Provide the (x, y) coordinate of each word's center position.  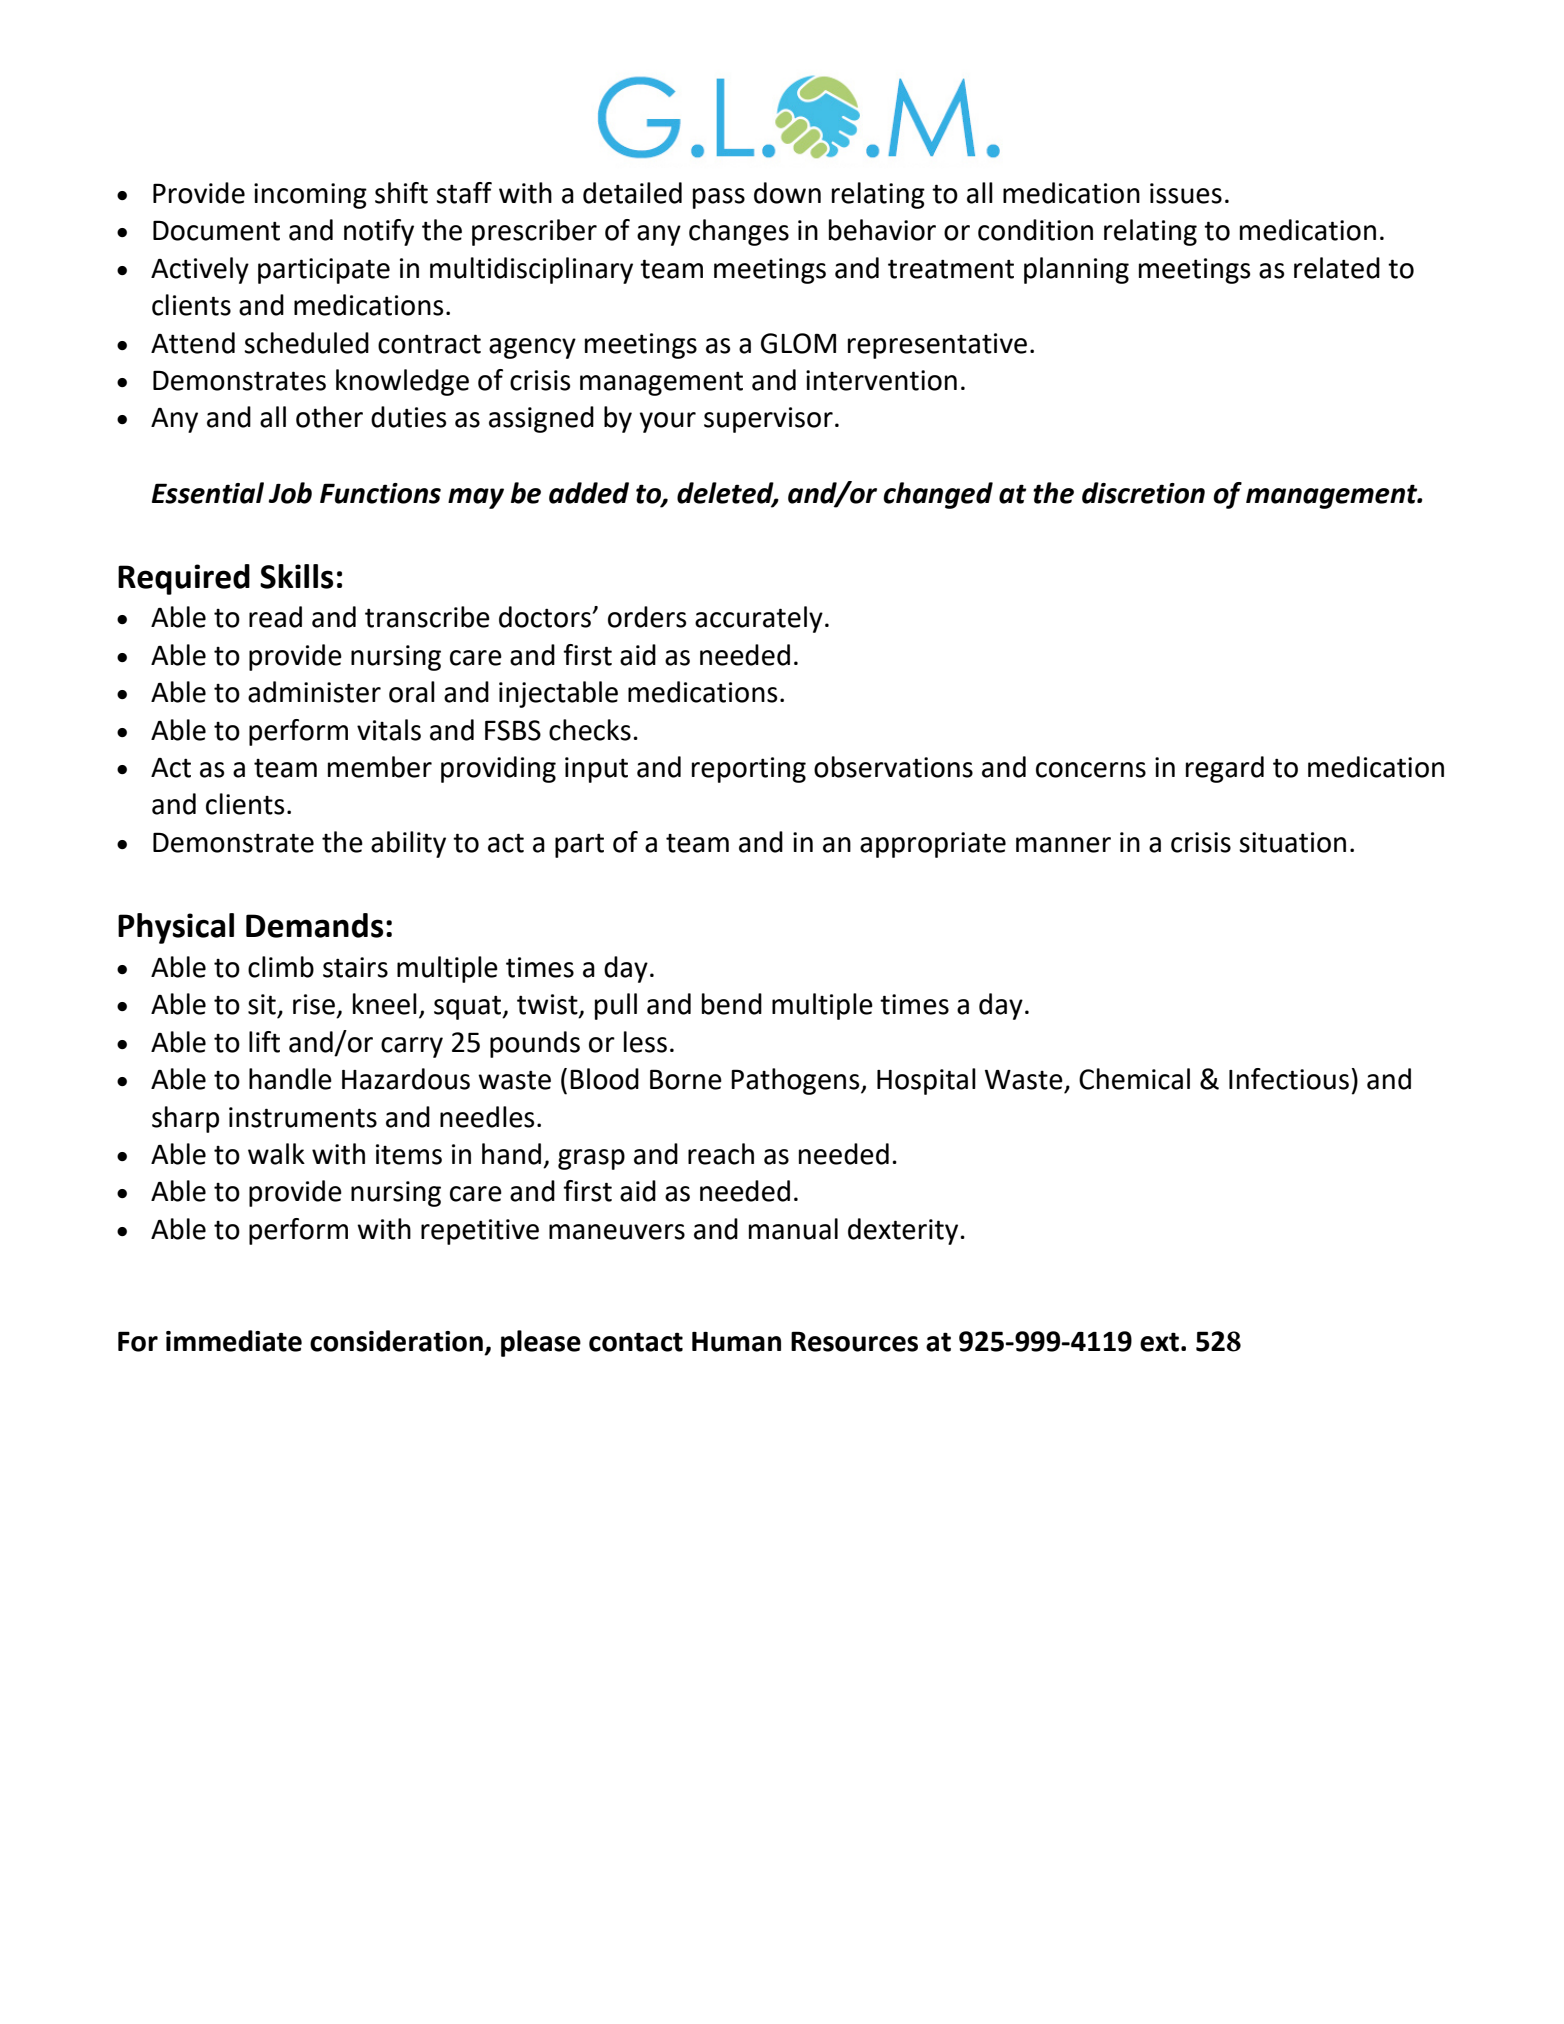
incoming (310, 196)
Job (290, 493)
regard (1225, 769)
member (380, 767)
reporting (749, 770)
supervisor (768, 420)
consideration (396, 1341)
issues (1186, 193)
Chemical (1134, 1079)
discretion (1143, 493)
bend (732, 1004)
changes (739, 232)
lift (264, 1042)
